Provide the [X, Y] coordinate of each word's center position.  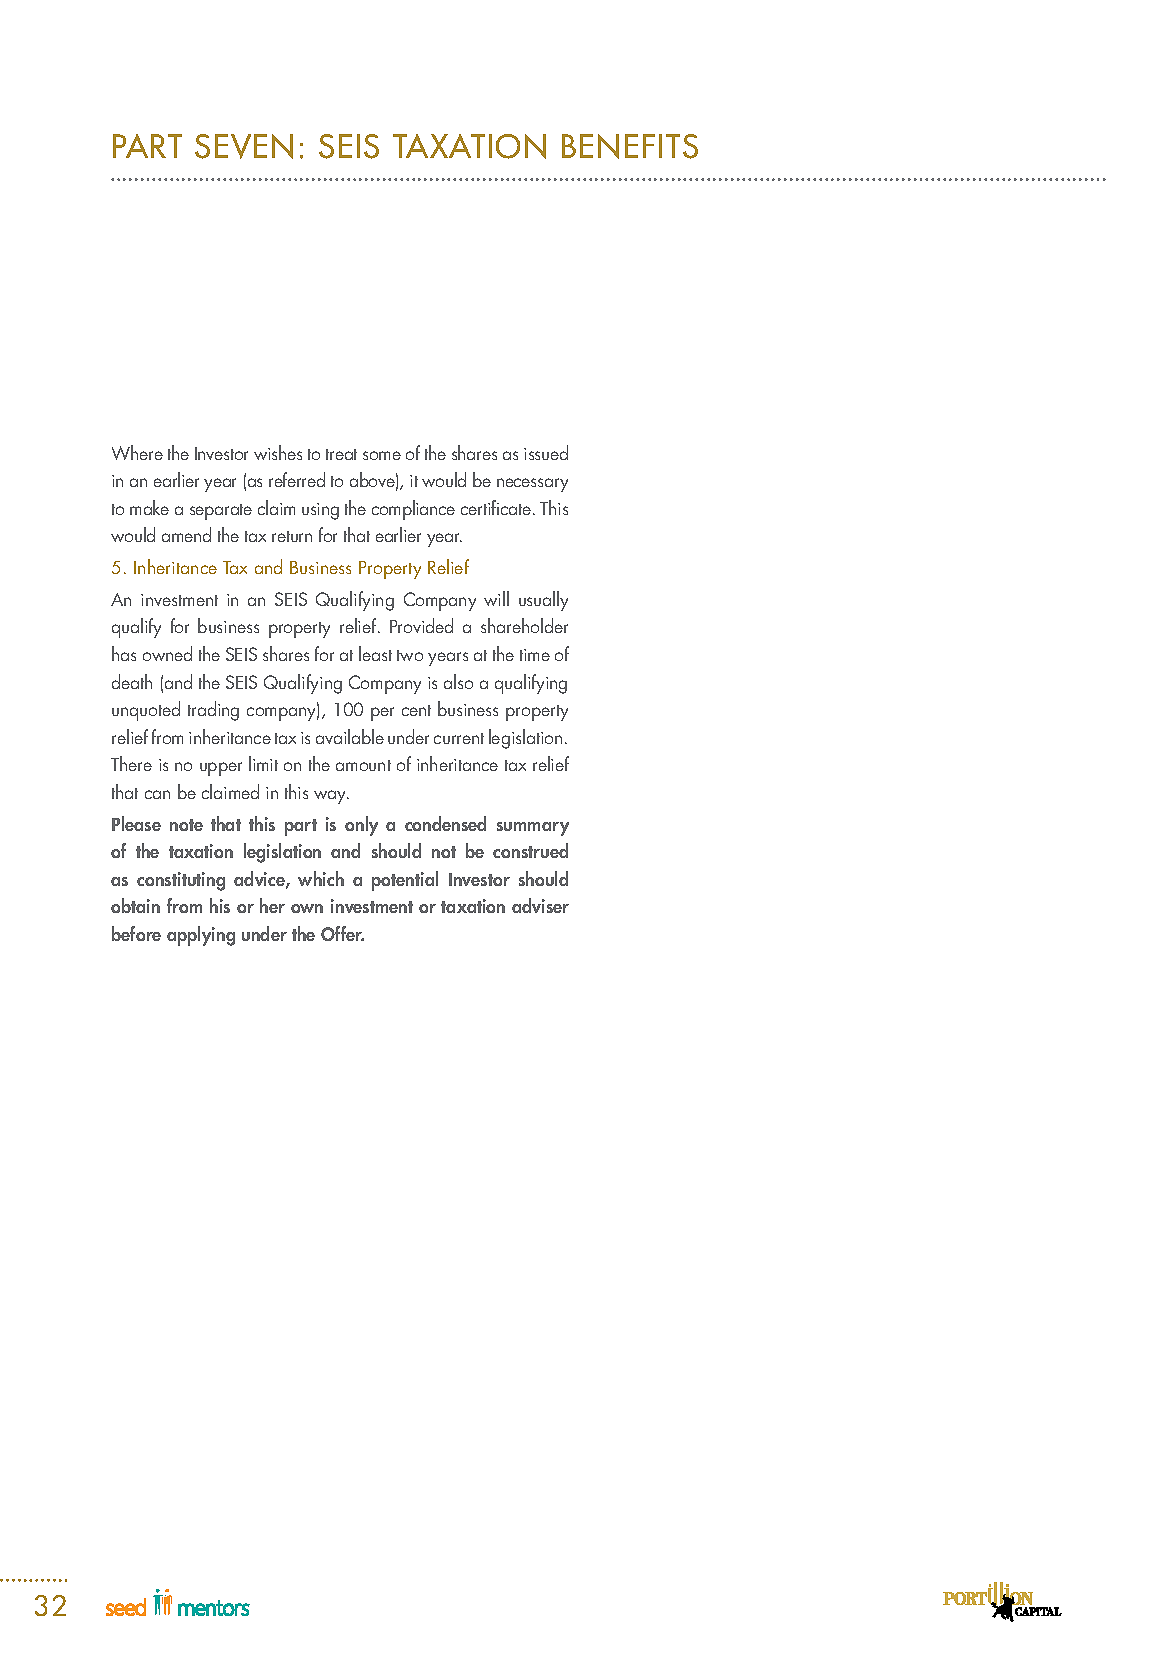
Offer [342, 933]
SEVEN [244, 146]
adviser [540, 905]
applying [201, 936]
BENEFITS [630, 146]
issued [546, 452]
